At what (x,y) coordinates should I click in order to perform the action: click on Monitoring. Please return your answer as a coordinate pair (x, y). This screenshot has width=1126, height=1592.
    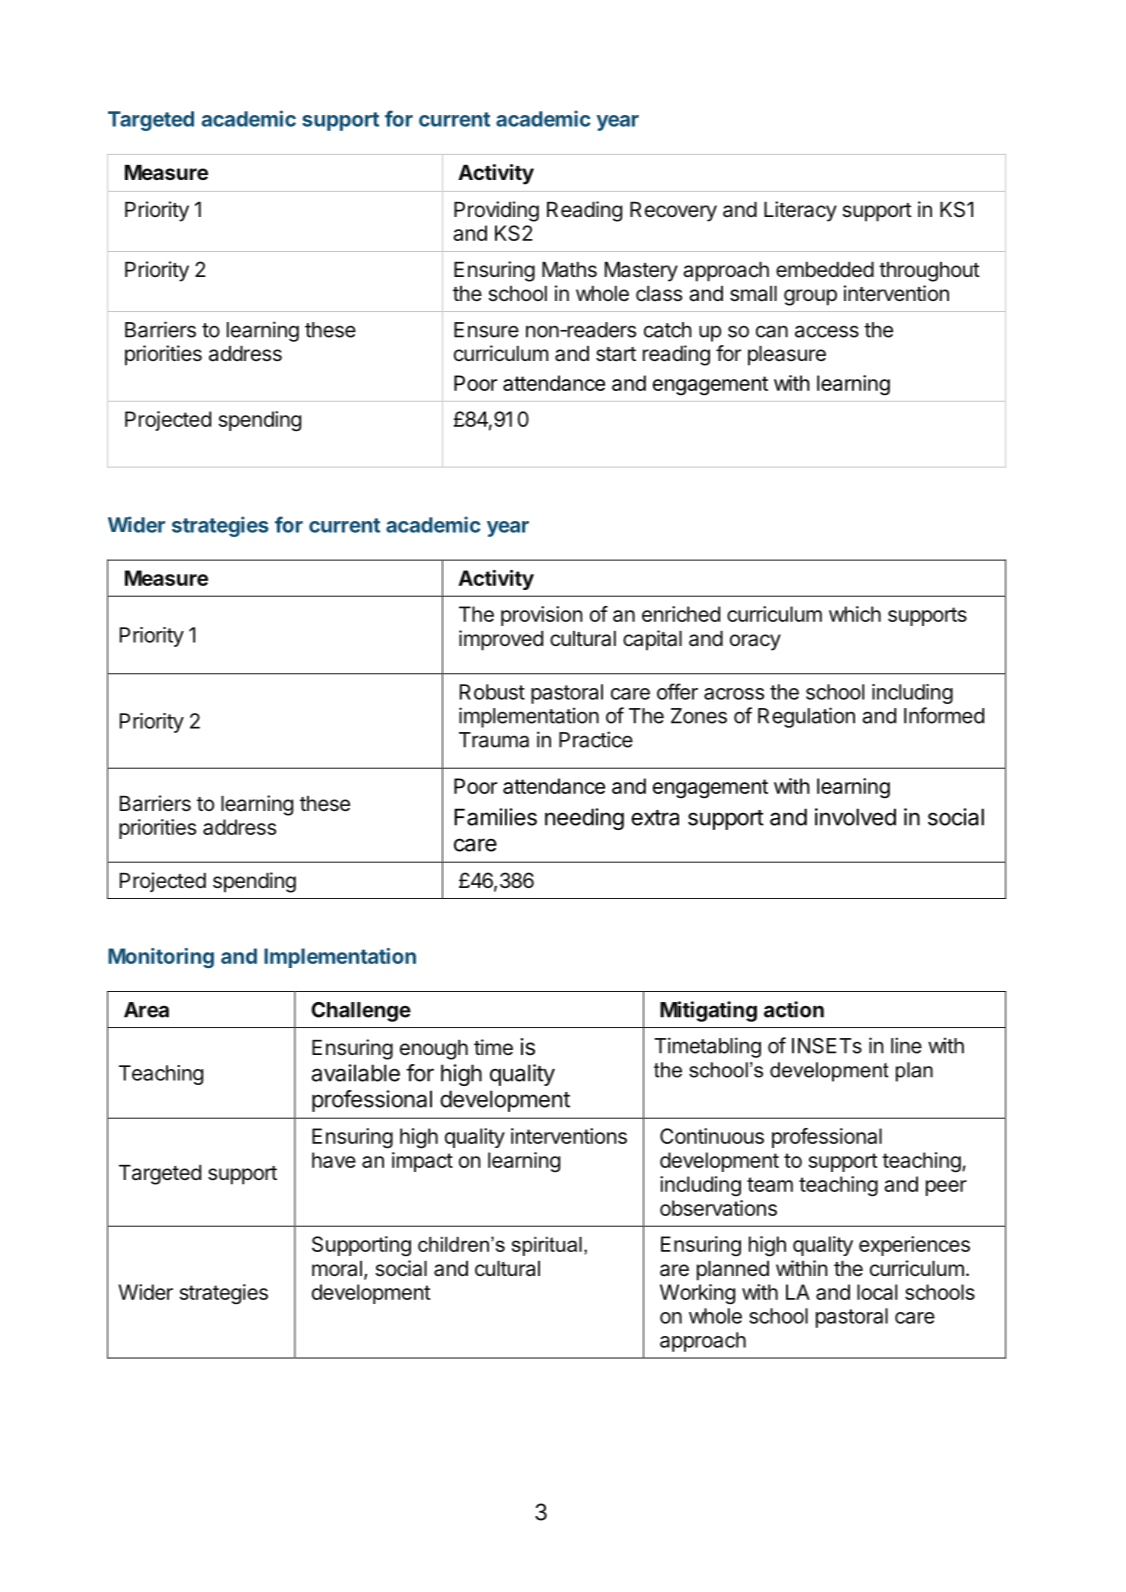
    Looking at the image, I should click on (161, 958).
